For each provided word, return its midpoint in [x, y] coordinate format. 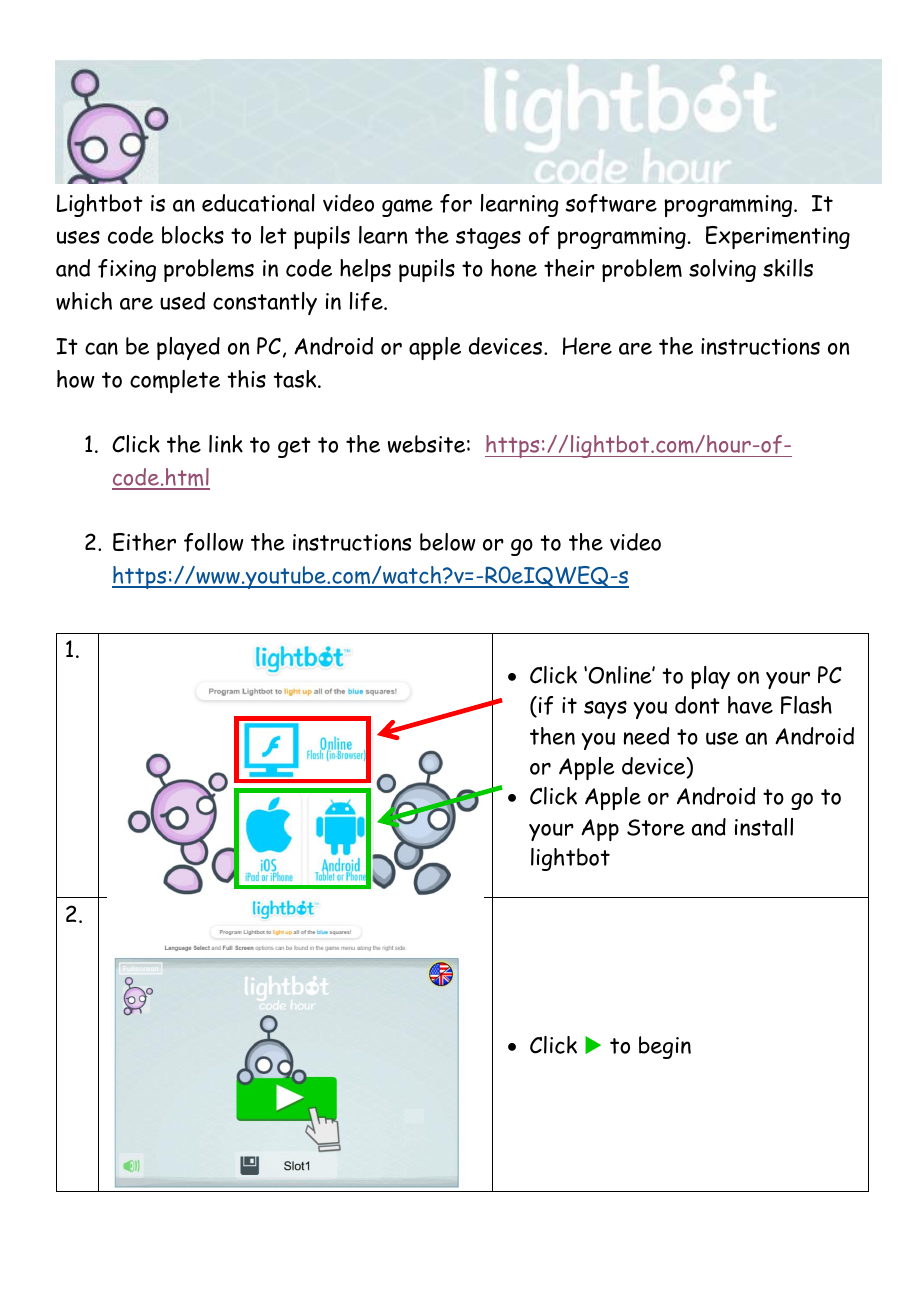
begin [665, 1047]
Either [144, 542]
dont [697, 705]
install [764, 827]
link [226, 444]
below [448, 542]
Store [656, 827]
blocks [193, 235]
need [646, 736]
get [294, 447]
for [456, 203]
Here [587, 346]
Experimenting [778, 237]
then [552, 736]
